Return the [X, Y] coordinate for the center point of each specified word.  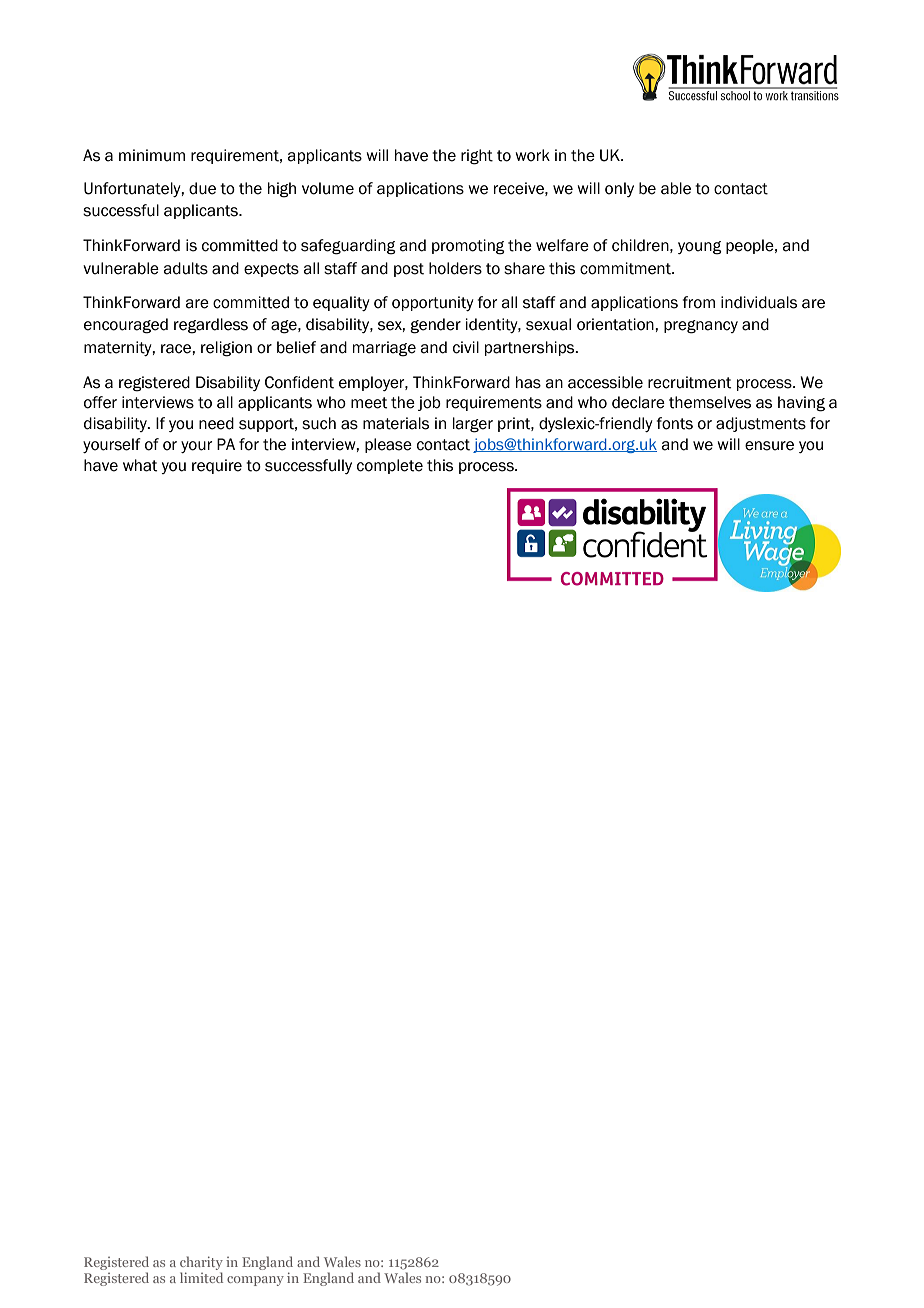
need [216, 423]
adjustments [761, 424]
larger [473, 425]
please [388, 445]
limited [201, 1277]
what [140, 465]
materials [396, 423]
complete [390, 466]
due [202, 188]
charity [201, 1263]
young [700, 248]
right [477, 157]
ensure [769, 446]
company [255, 1281]
